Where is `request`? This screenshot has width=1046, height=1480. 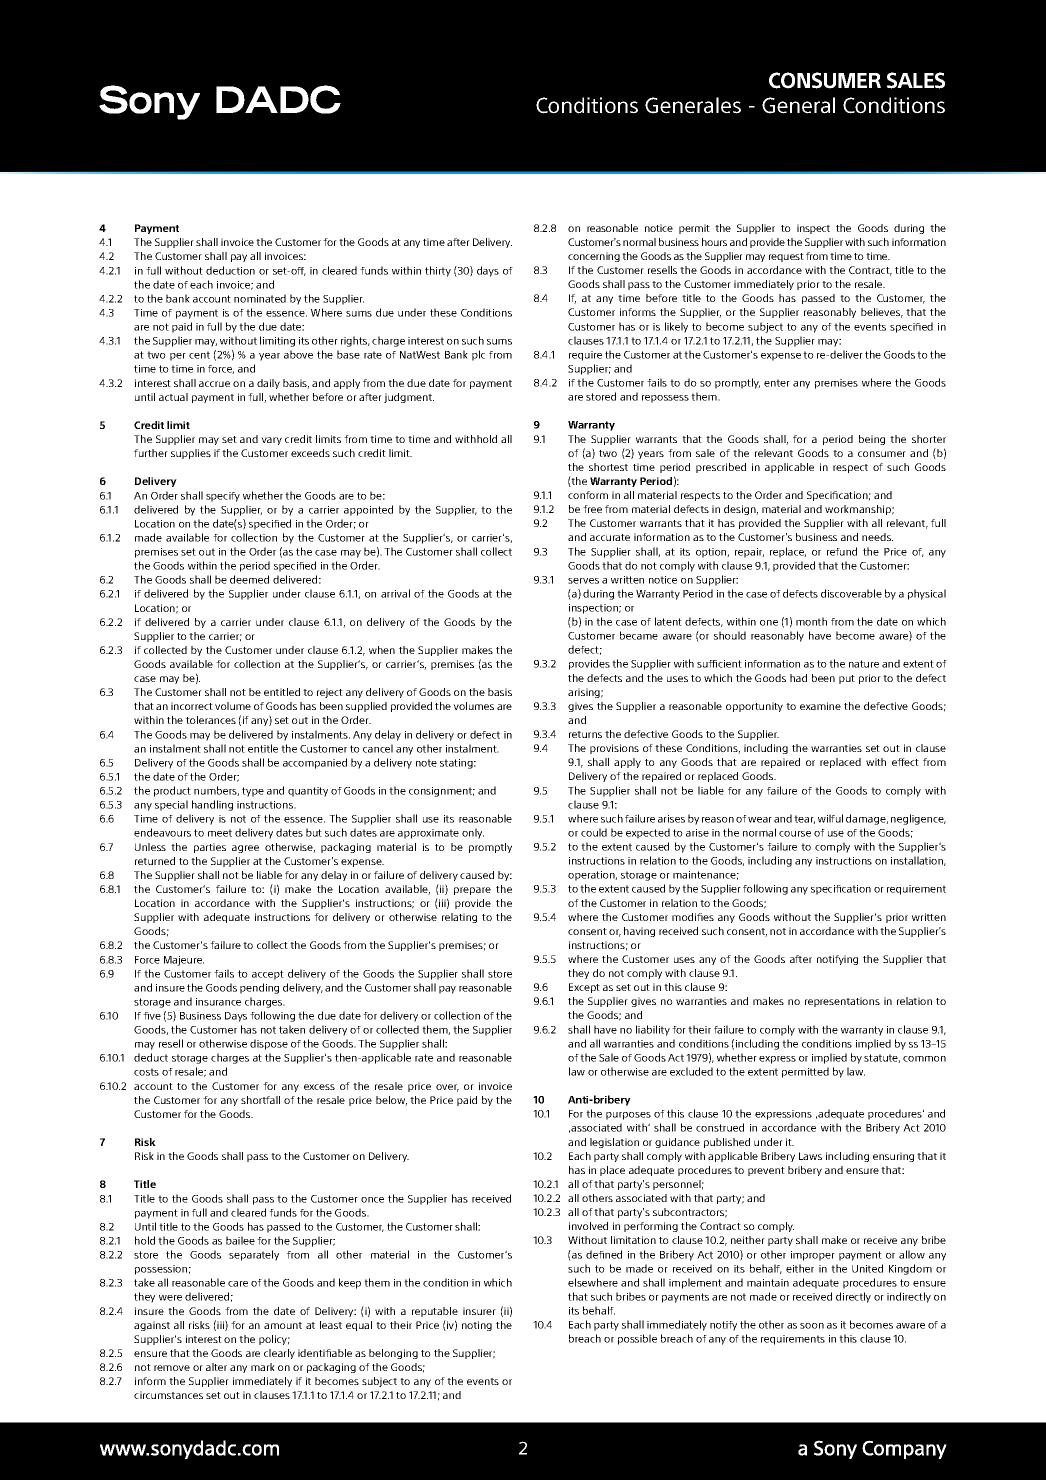
request is located at coordinates (786, 257).
